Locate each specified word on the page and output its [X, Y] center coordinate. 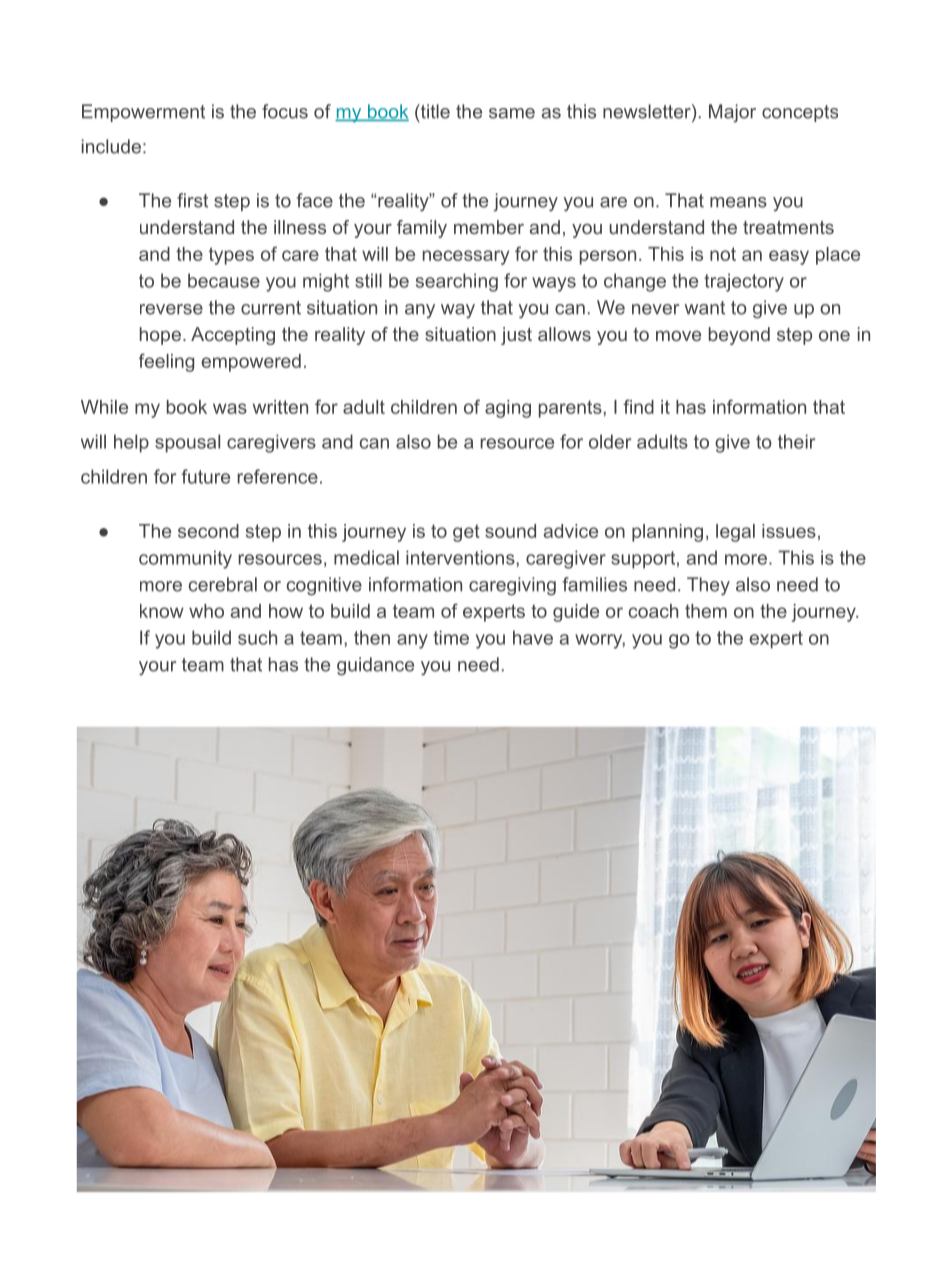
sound [510, 531]
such [257, 637]
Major [732, 113]
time [451, 637]
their [796, 441]
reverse [171, 309]
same [512, 113]
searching [457, 282]
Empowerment [143, 113]
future [205, 476]
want [705, 308]
